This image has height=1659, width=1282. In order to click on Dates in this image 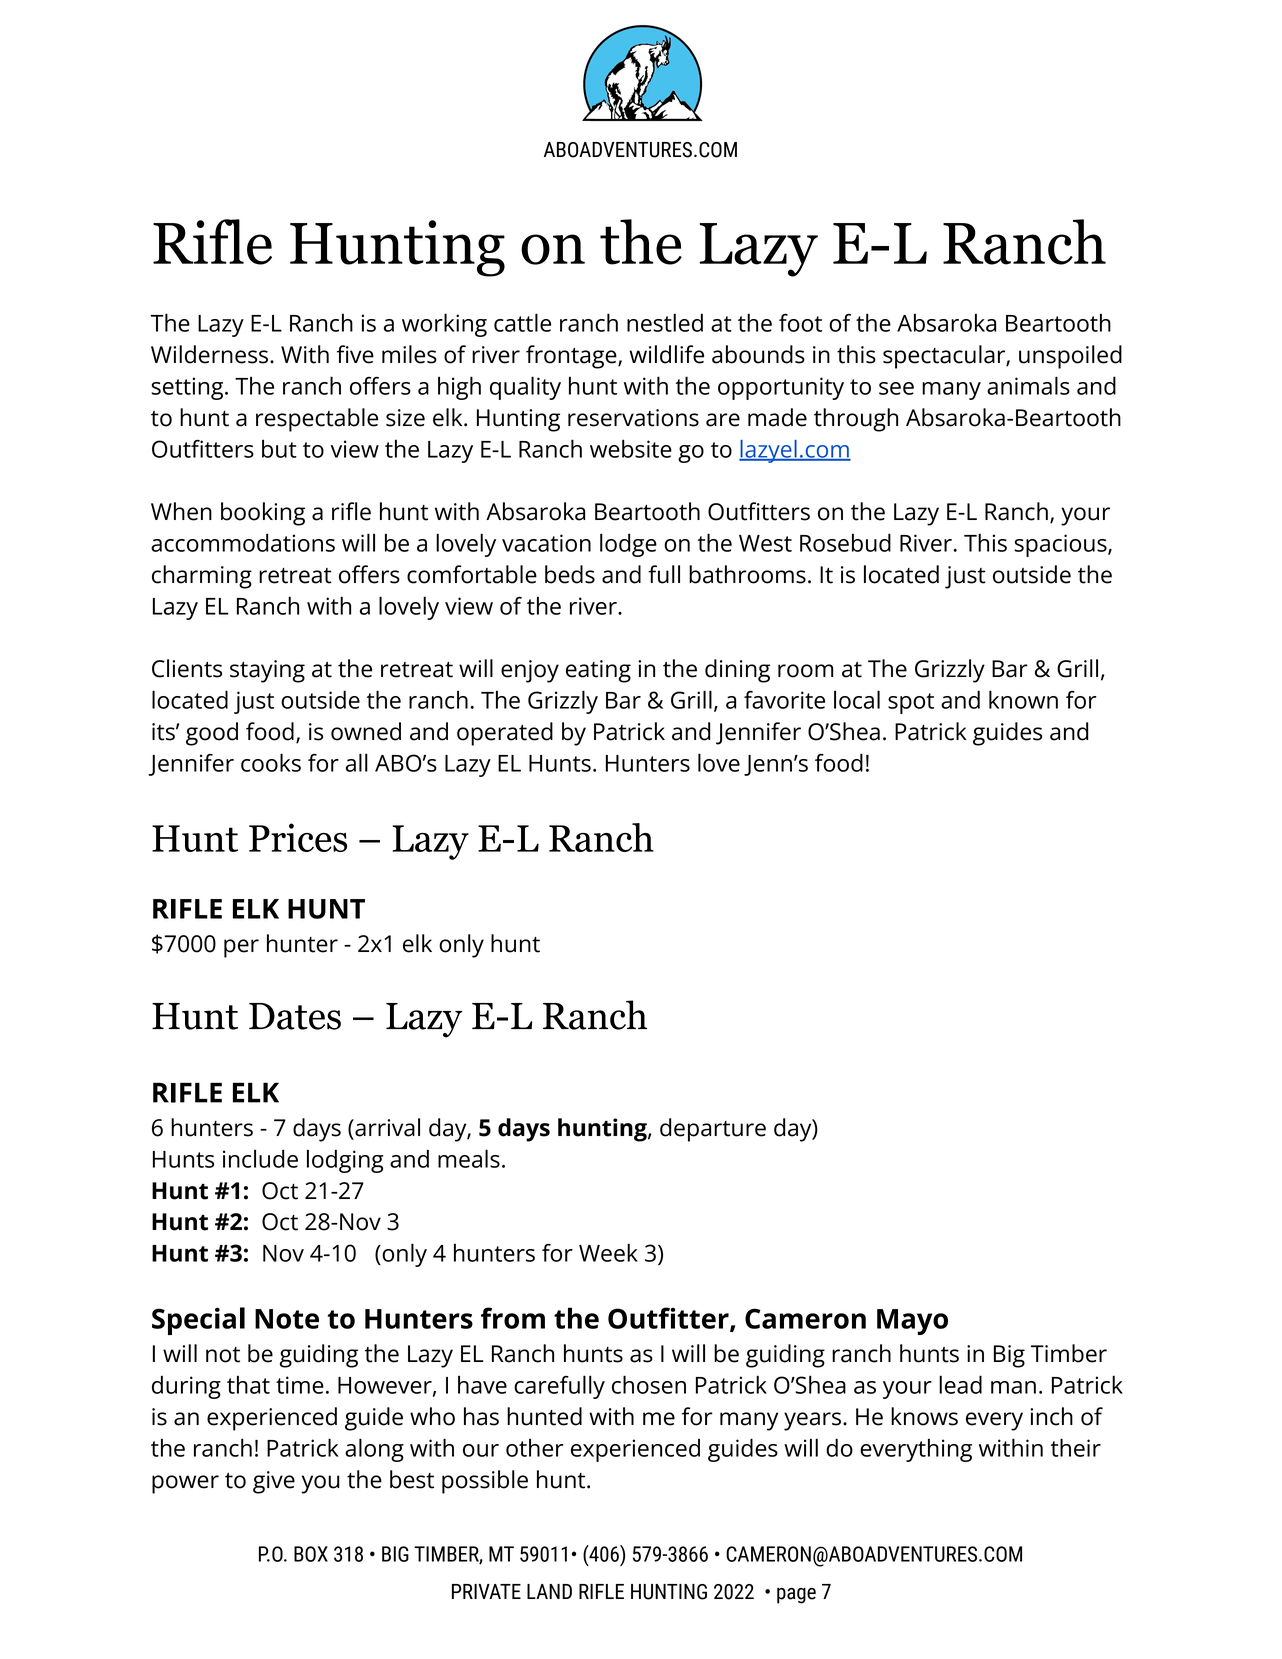, I will do `click(295, 1016)`.
